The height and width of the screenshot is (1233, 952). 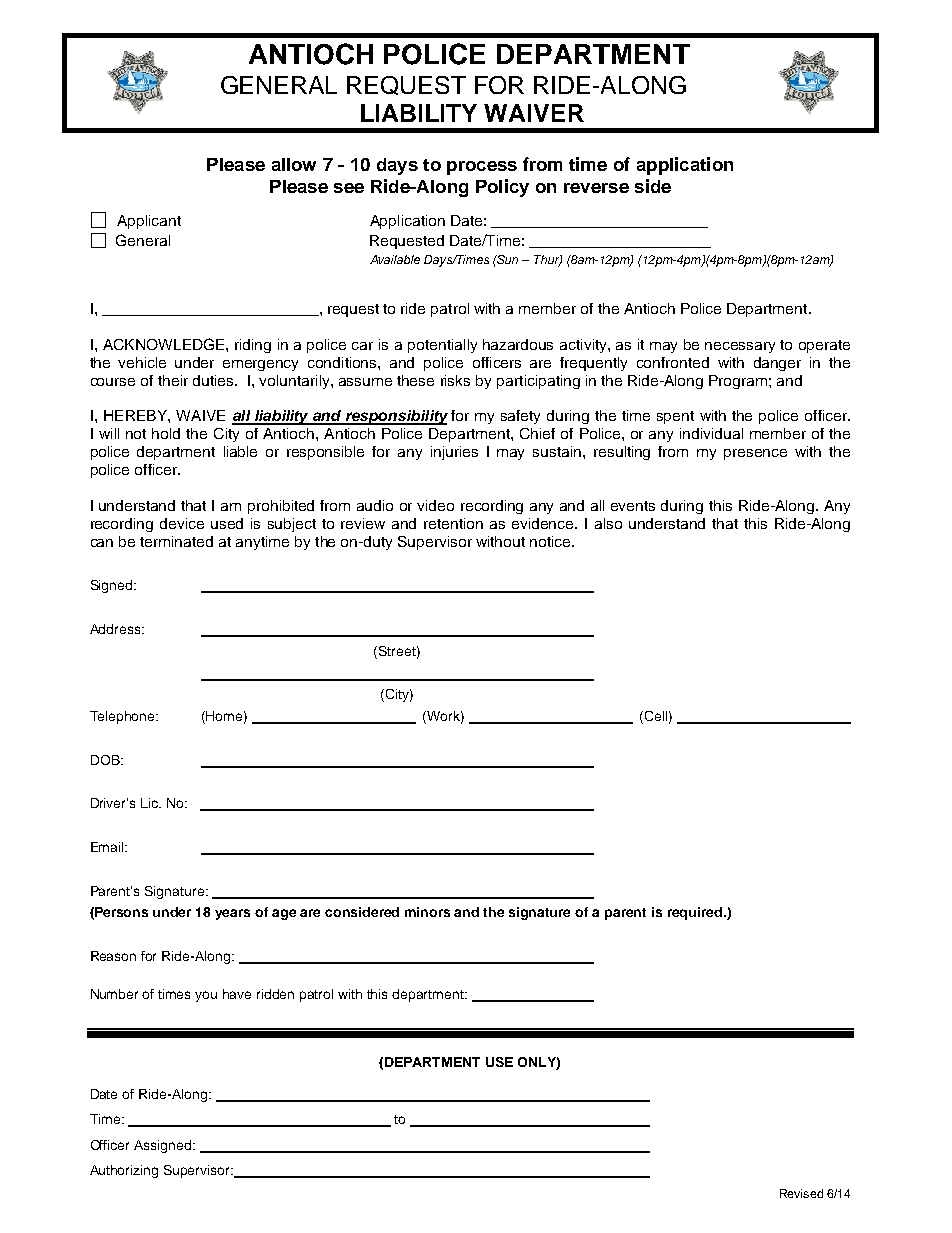 I want to click on hold, so click(x=166, y=433).
